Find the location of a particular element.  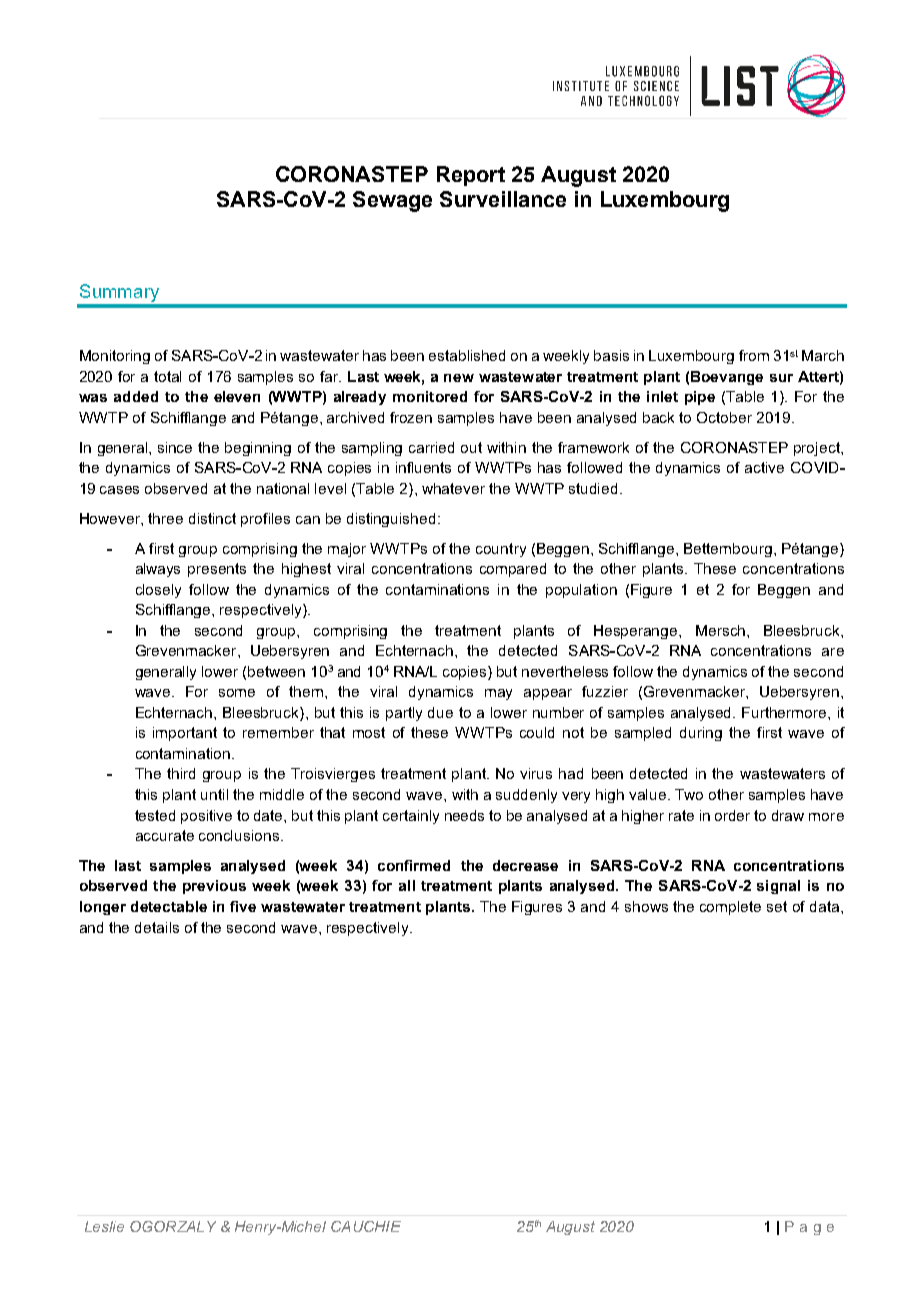

until is located at coordinates (214, 794).
